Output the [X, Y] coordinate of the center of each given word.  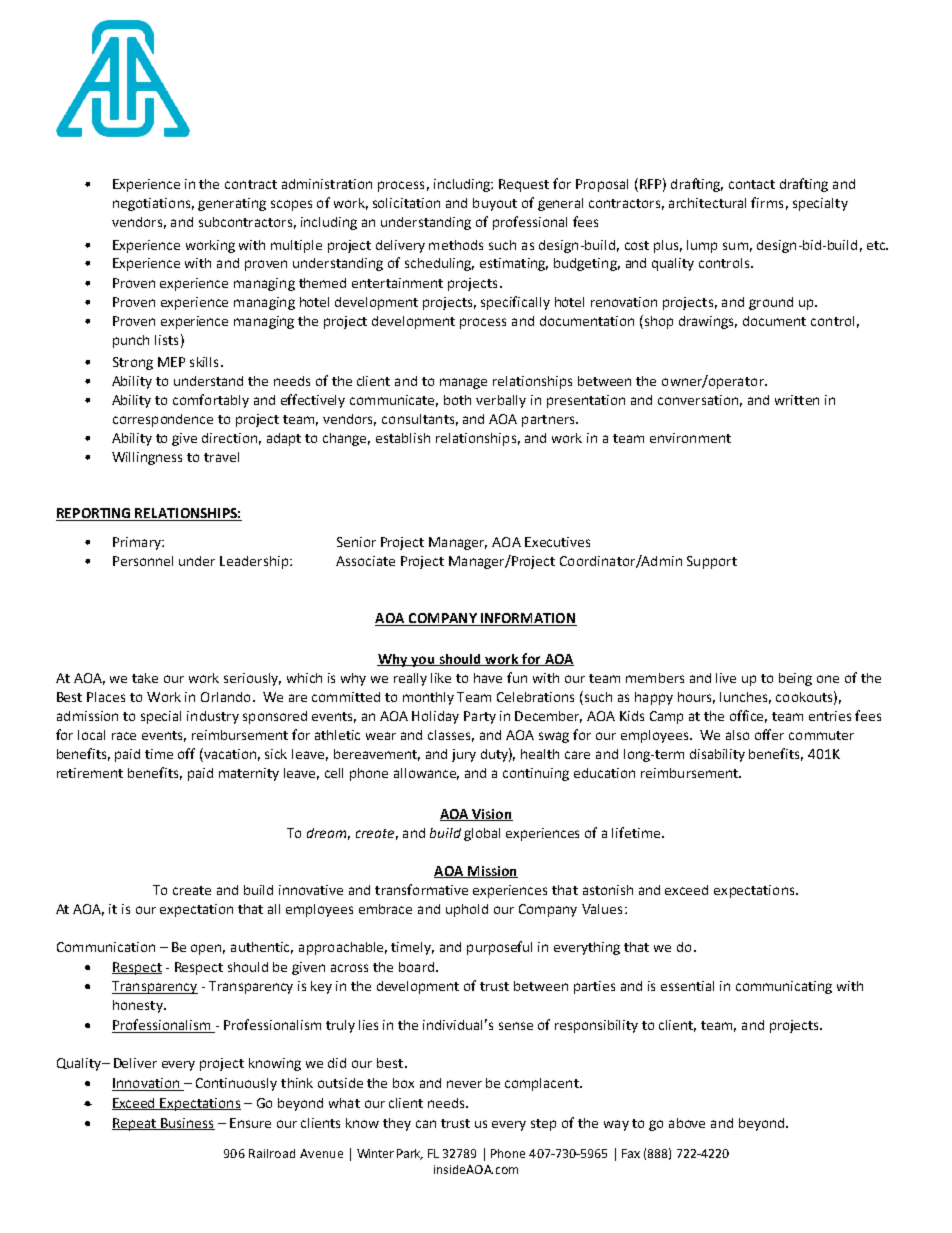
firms [767, 202]
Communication [106, 947]
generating [232, 204]
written [797, 400]
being [795, 679]
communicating [784, 987]
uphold [467, 910]
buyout [495, 204]
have [488, 678]
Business [187, 1124]
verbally [501, 401]
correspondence [163, 420]
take [145, 678]
